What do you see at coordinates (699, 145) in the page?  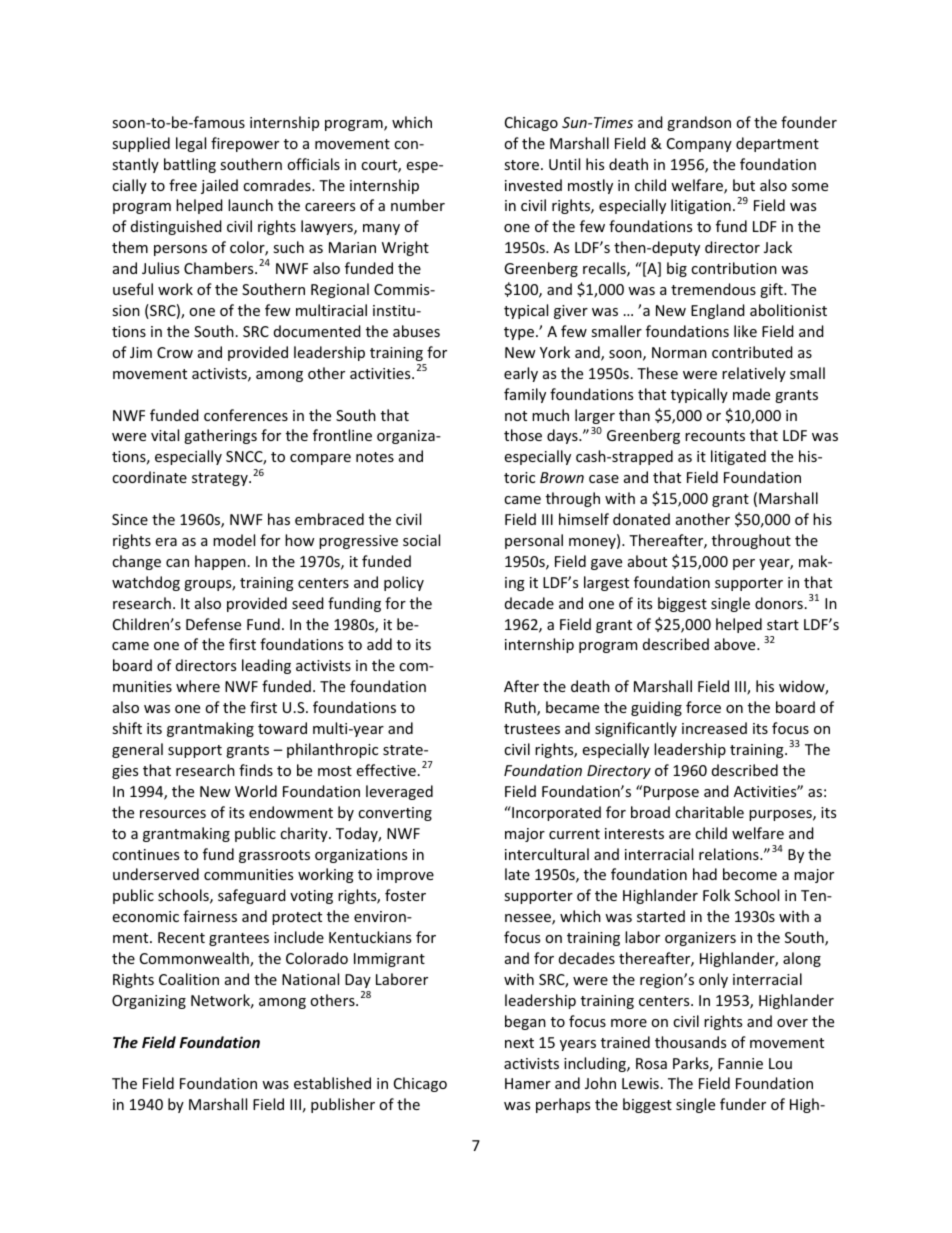 I see `Company` at bounding box center [699, 145].
